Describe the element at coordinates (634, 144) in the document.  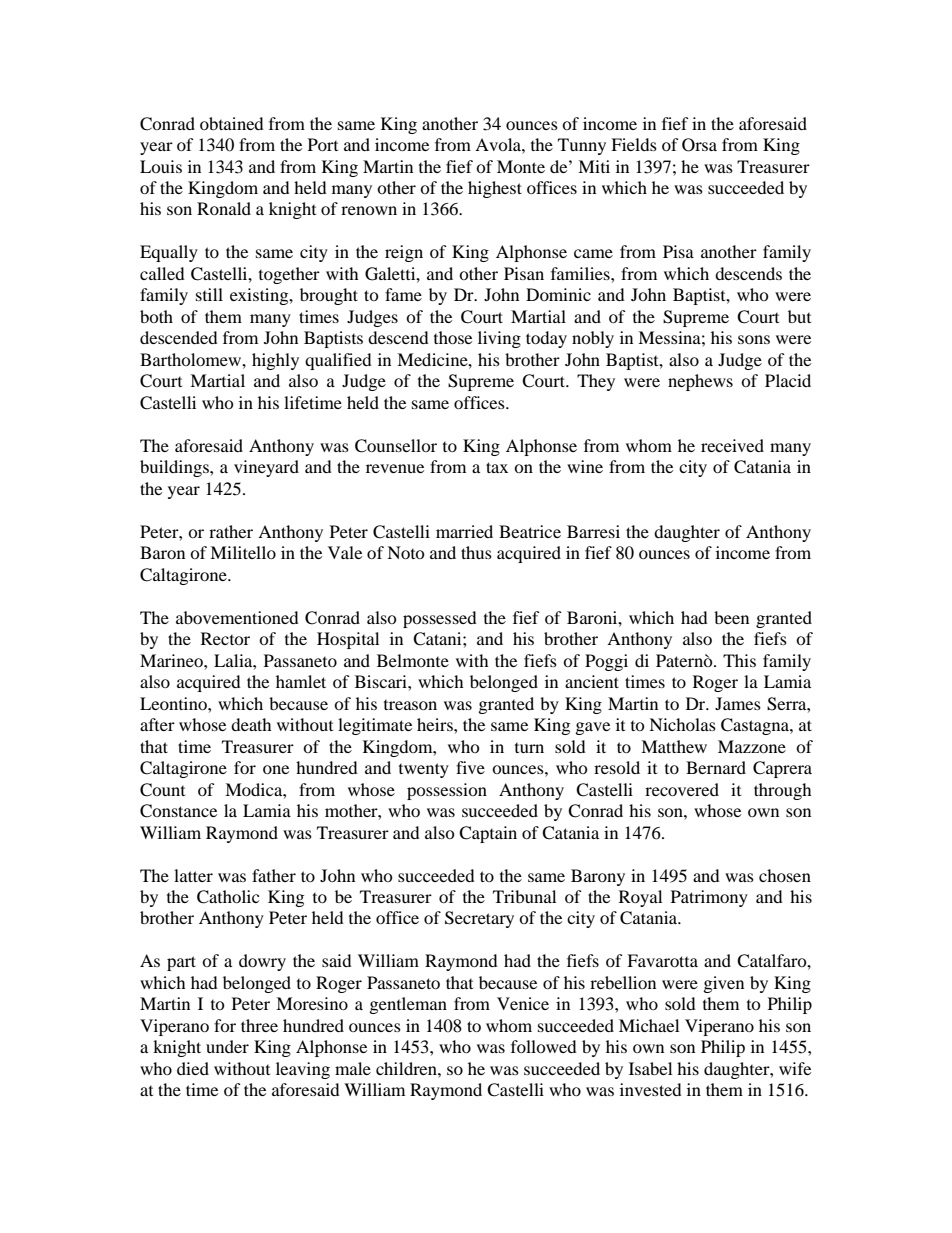
I see `Fields` at that location.
